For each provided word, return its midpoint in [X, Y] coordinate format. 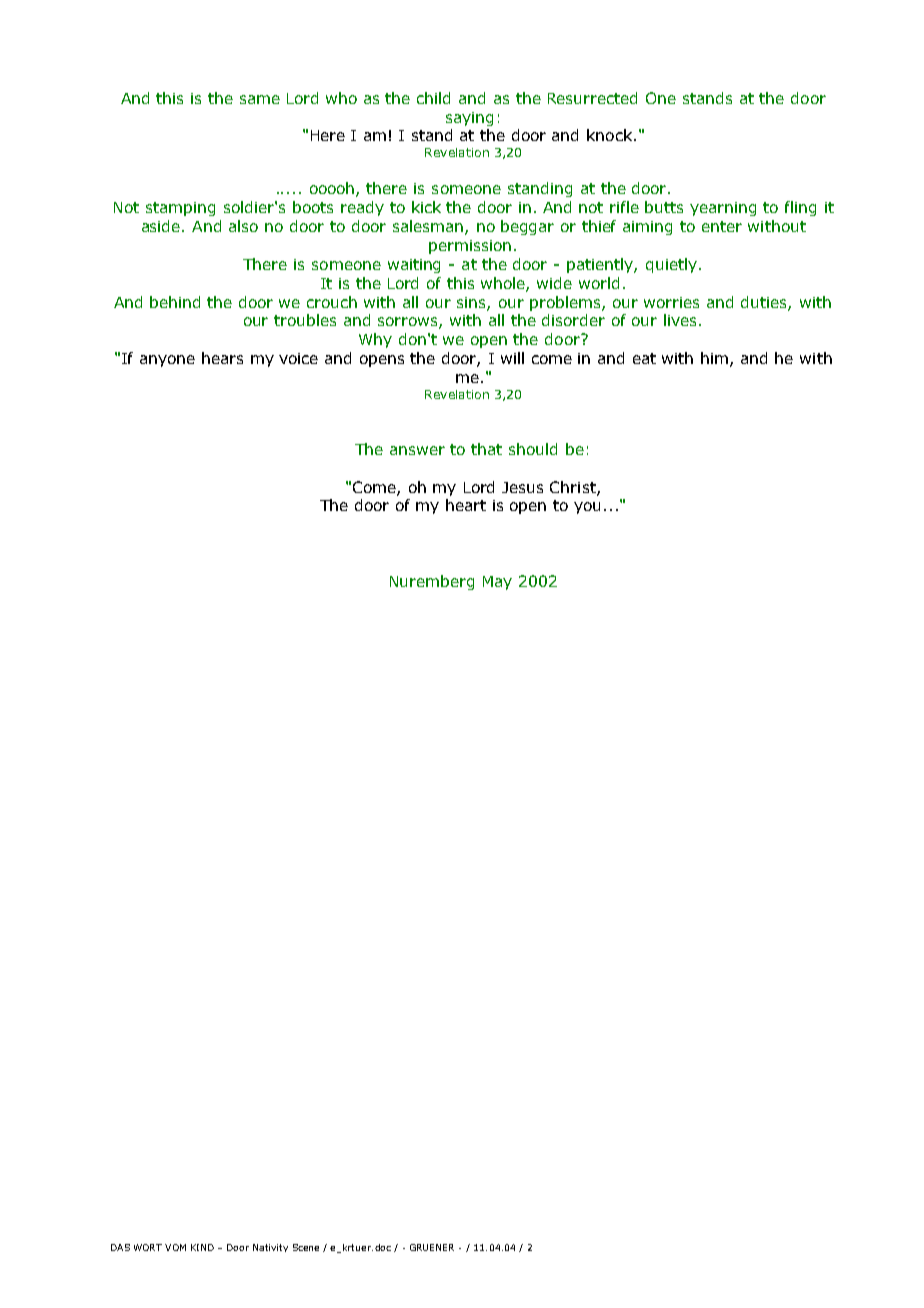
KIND [202, 1247]
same [260, 99]
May [497, 583]
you [587, 508]
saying [469, 119]
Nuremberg [432, 582]
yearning [723, 209]
